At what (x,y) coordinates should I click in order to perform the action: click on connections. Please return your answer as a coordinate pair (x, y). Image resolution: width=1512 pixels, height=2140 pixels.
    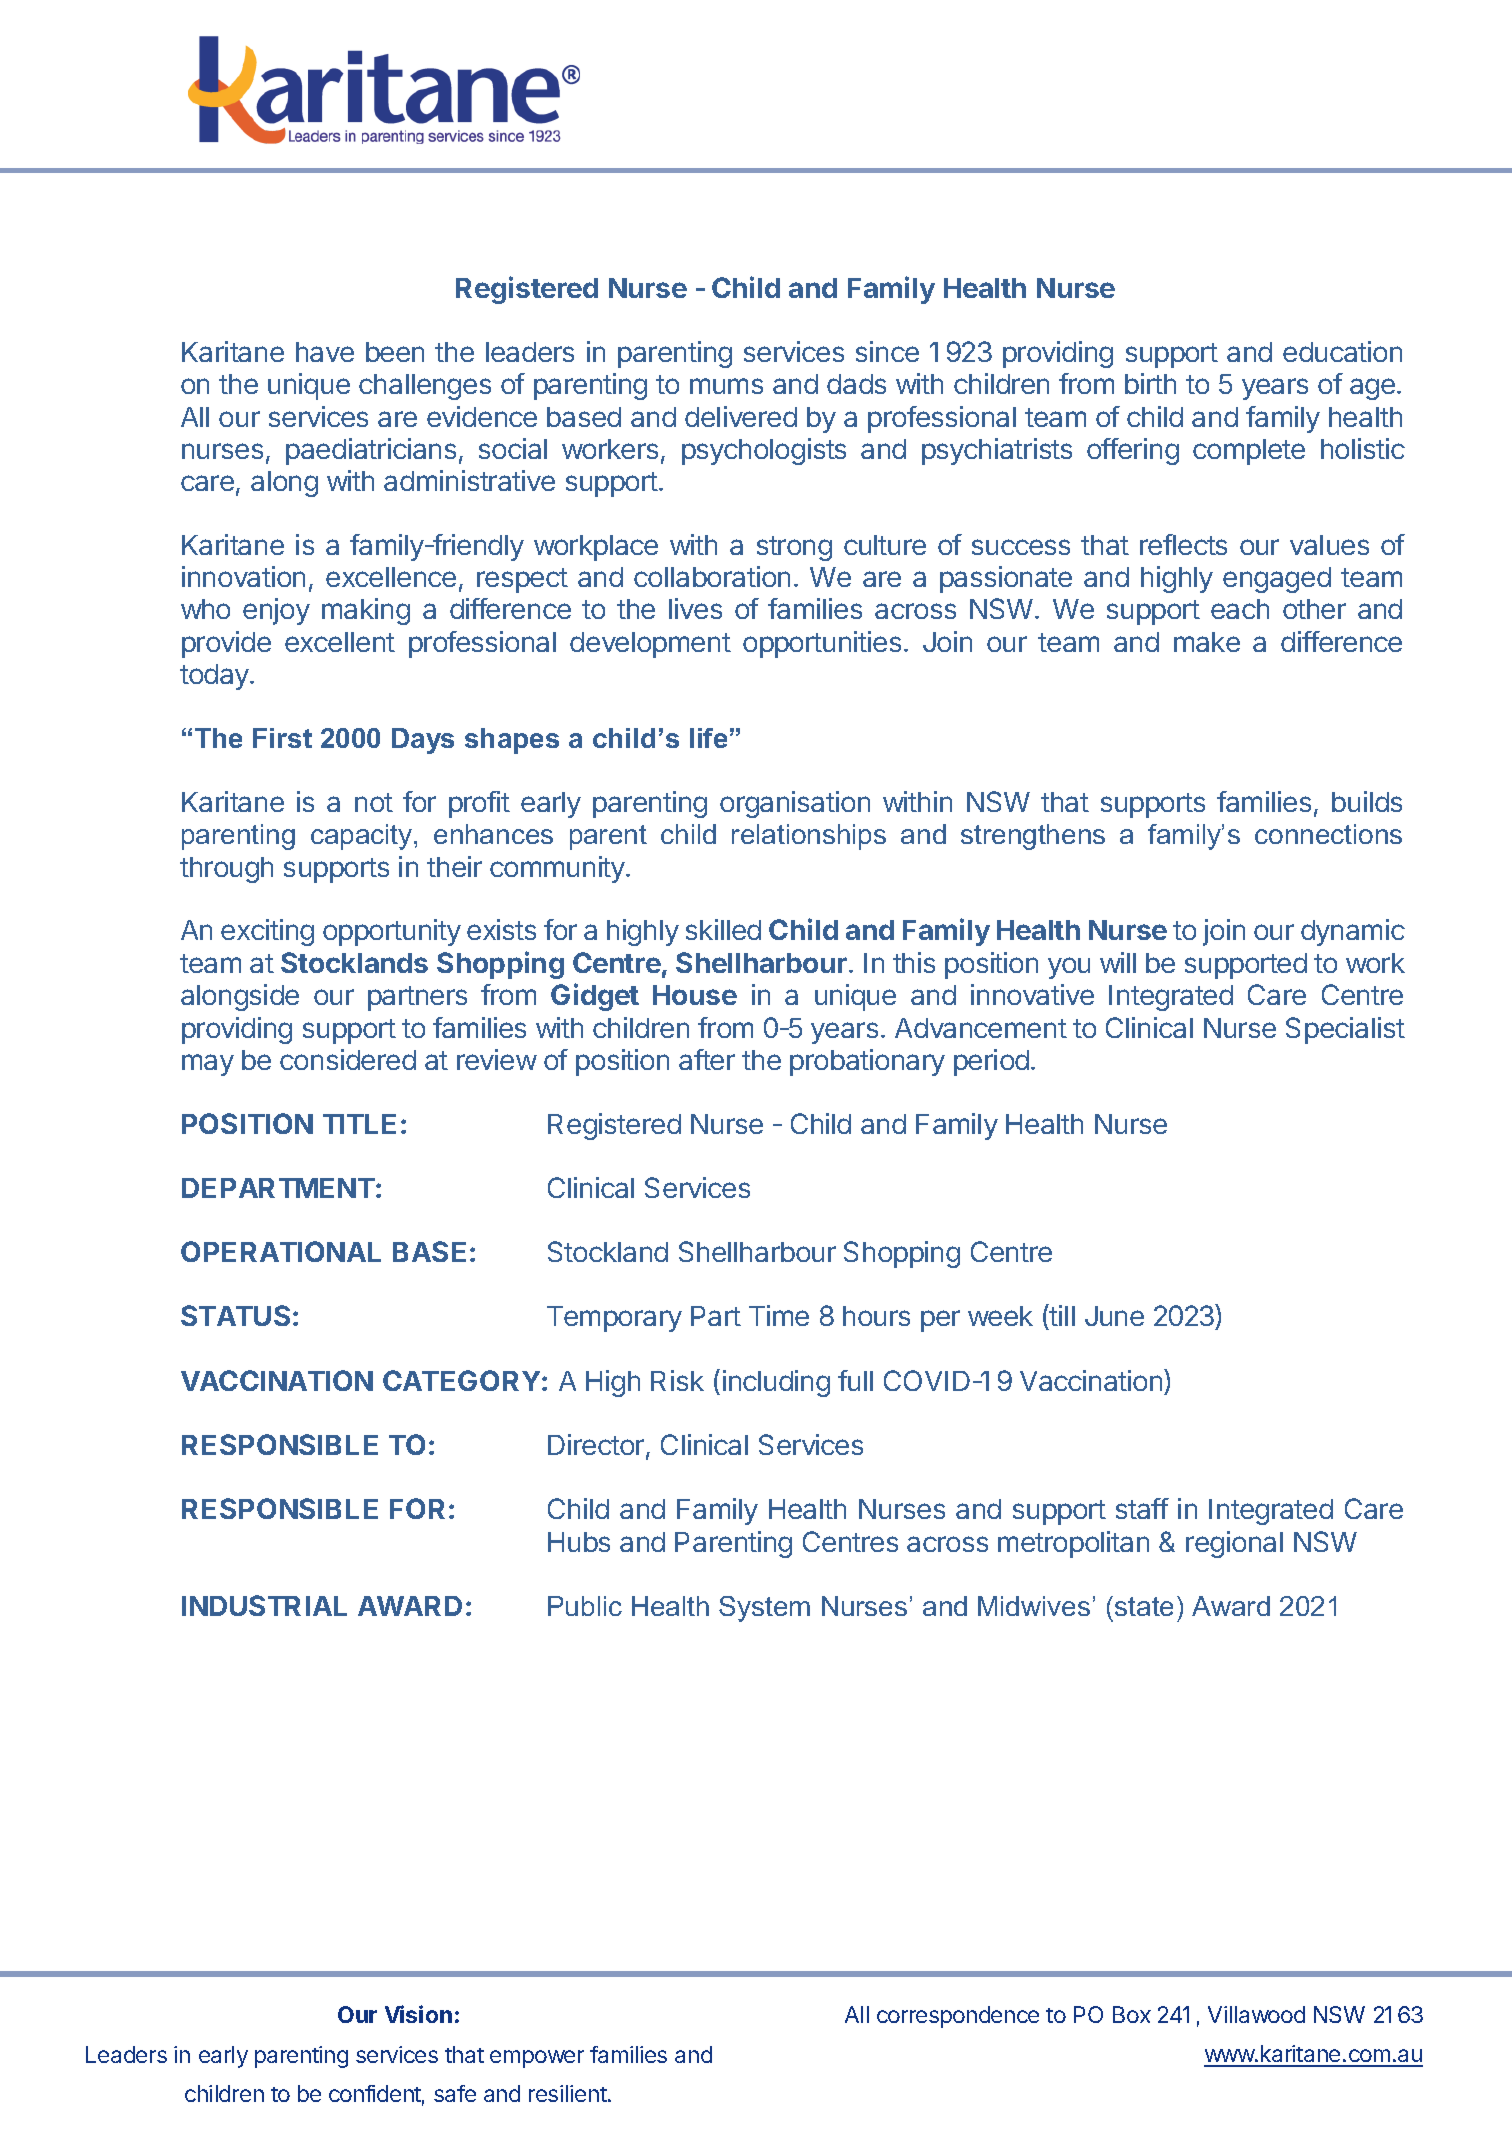
    Looking at the image, I should click on (1328, 834).
